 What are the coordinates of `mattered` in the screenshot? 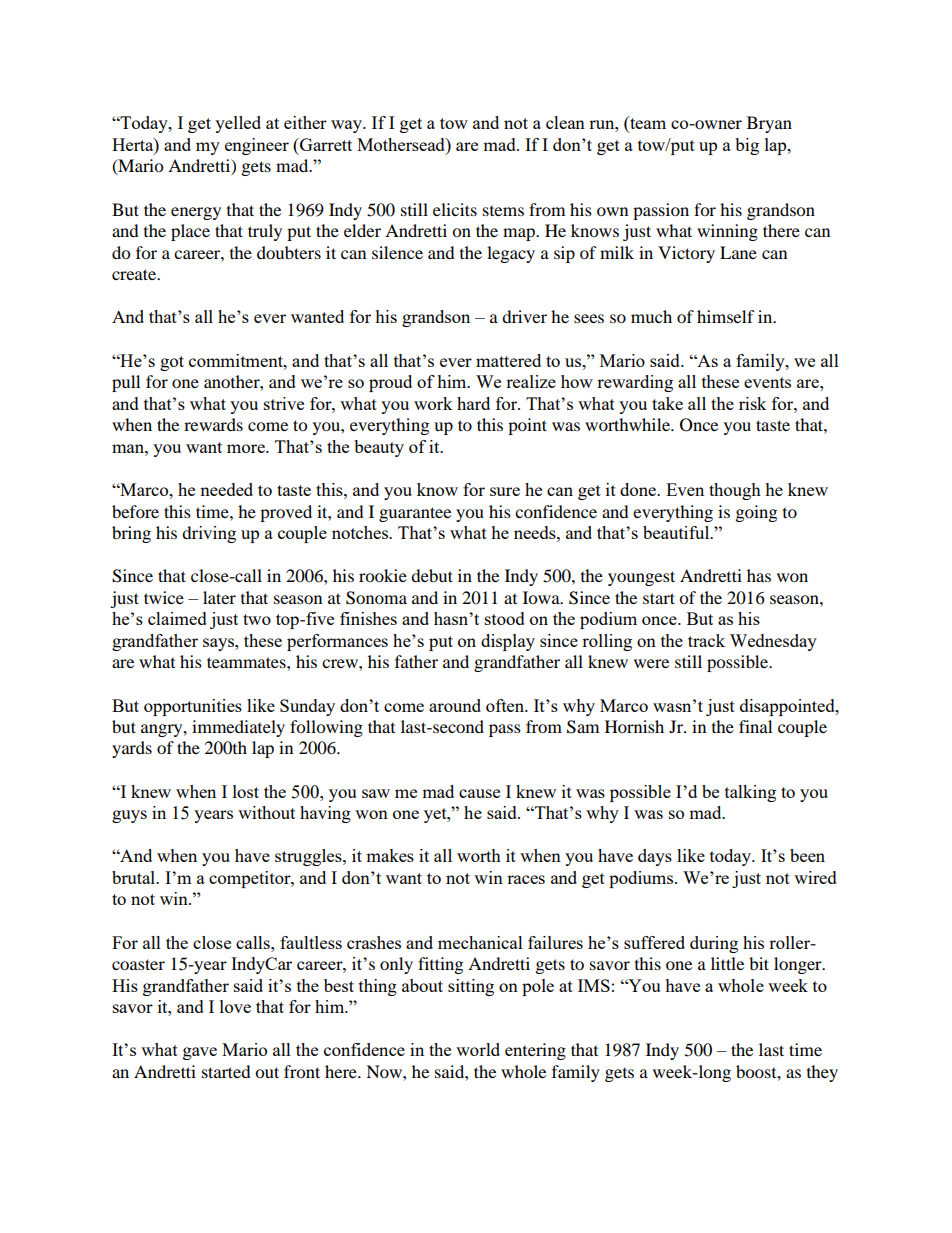 It's located at (508, 360).
